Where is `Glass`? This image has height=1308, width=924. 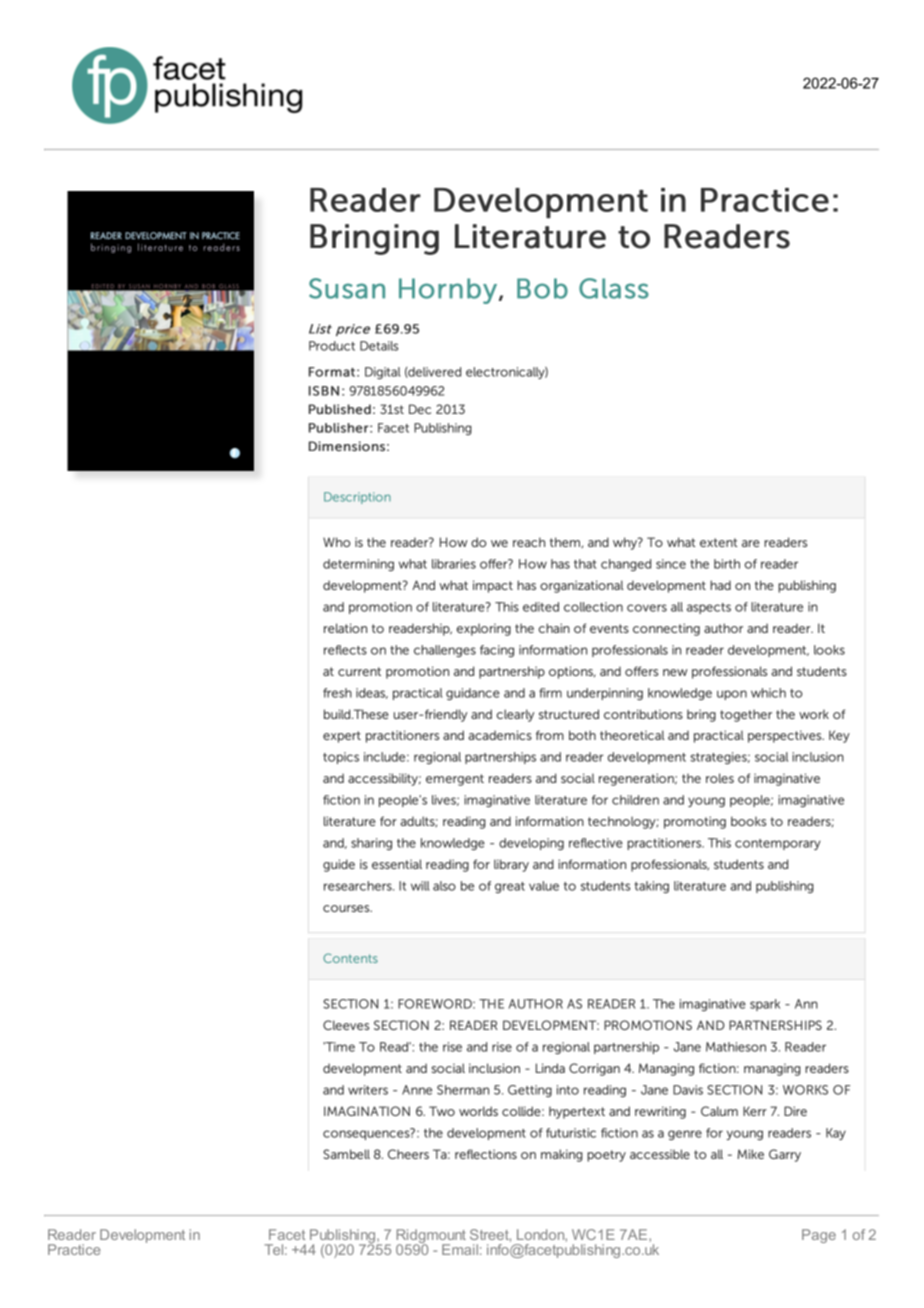 Glass is located at coordinates (614, 288).
